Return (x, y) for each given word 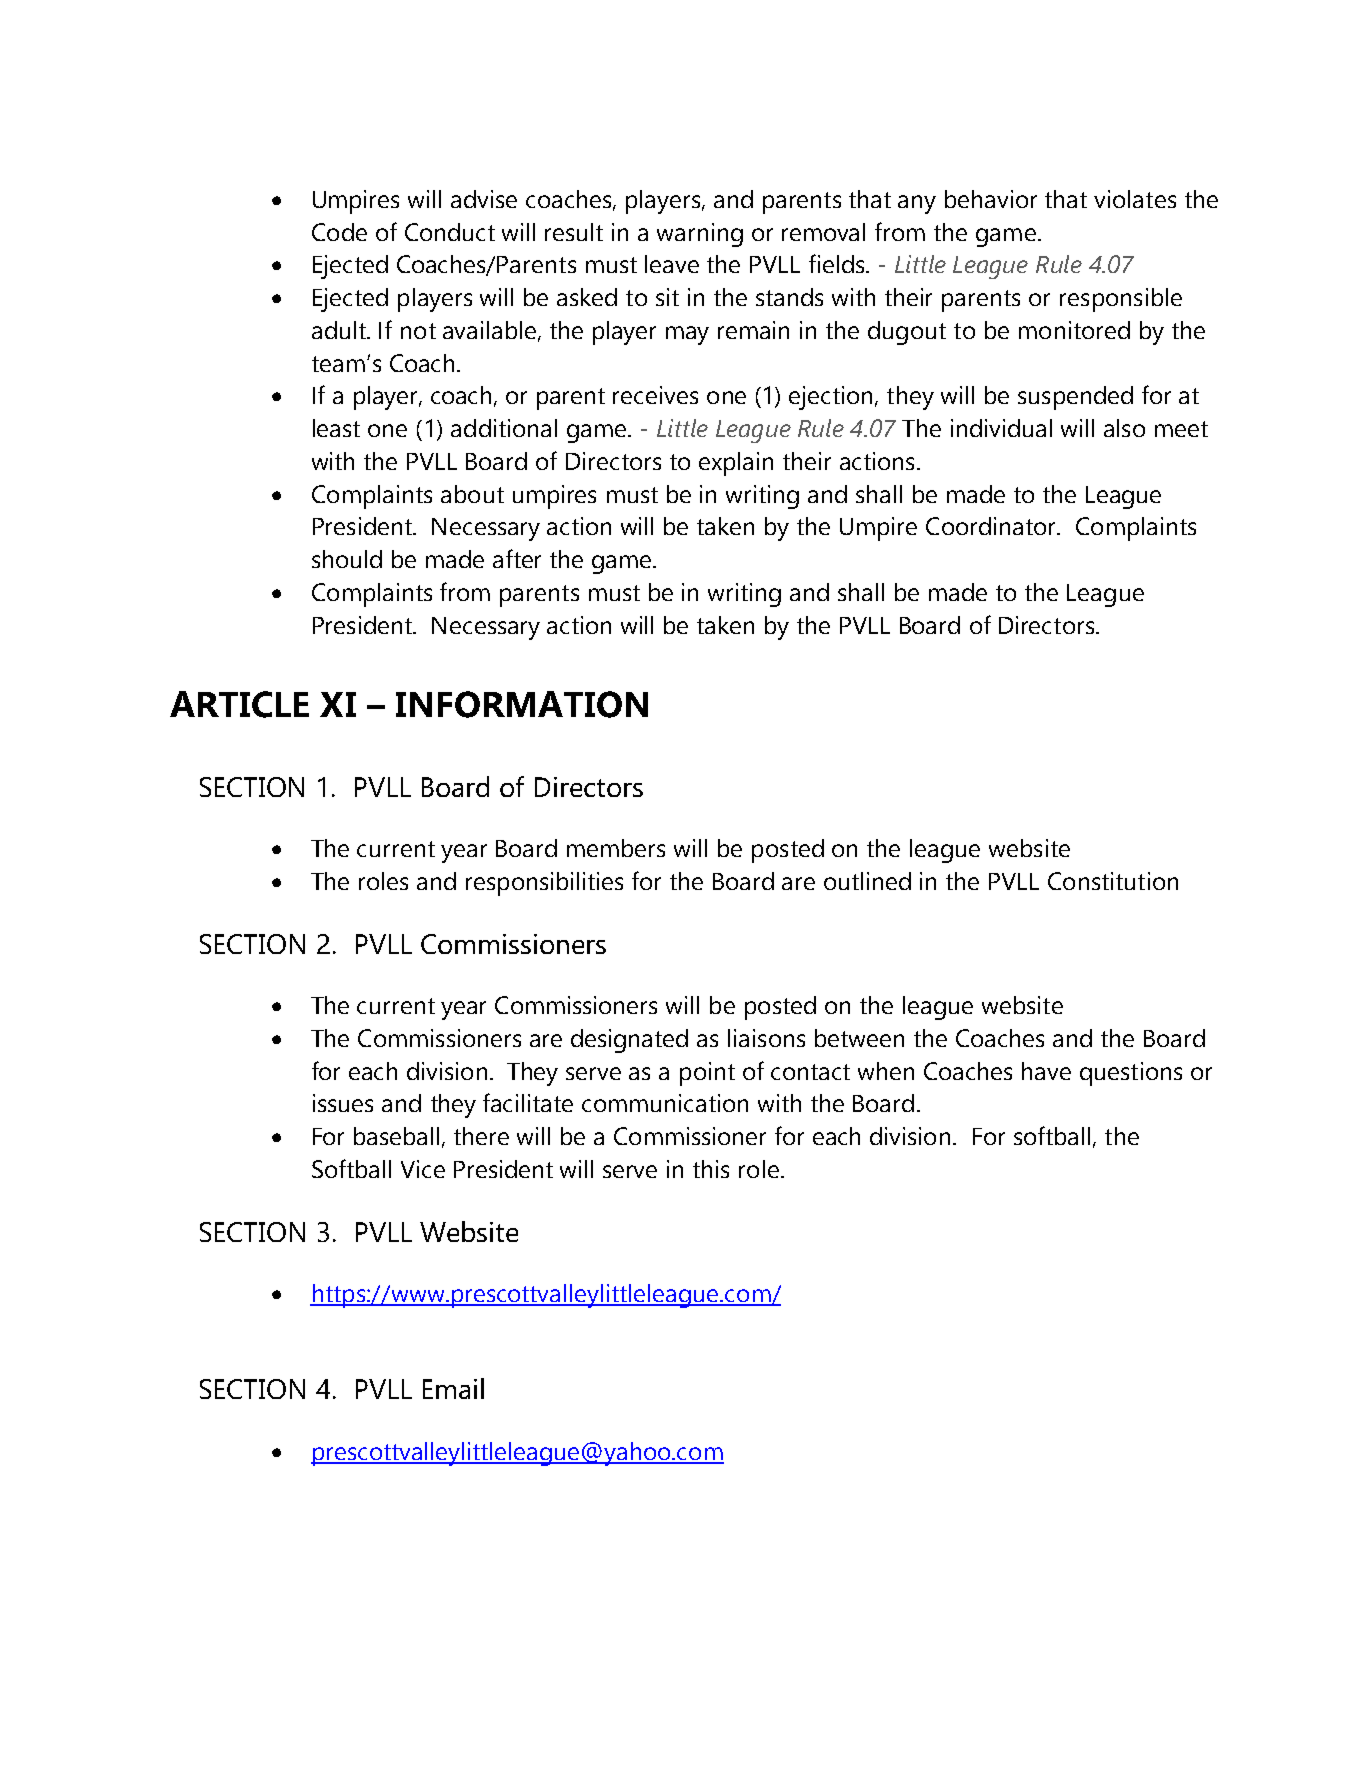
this (711, 1169)
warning (700, 235)
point (707, 1074)
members (616, 848)
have (1046, 1071)
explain (736, 464)
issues (343, 1103)
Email (453, 1388)
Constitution (1113, 881)
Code (339, 232)
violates (1135, 199)
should (347, 559)
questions (1131, 1074)
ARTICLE (239, 704)
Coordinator (992, 526)
